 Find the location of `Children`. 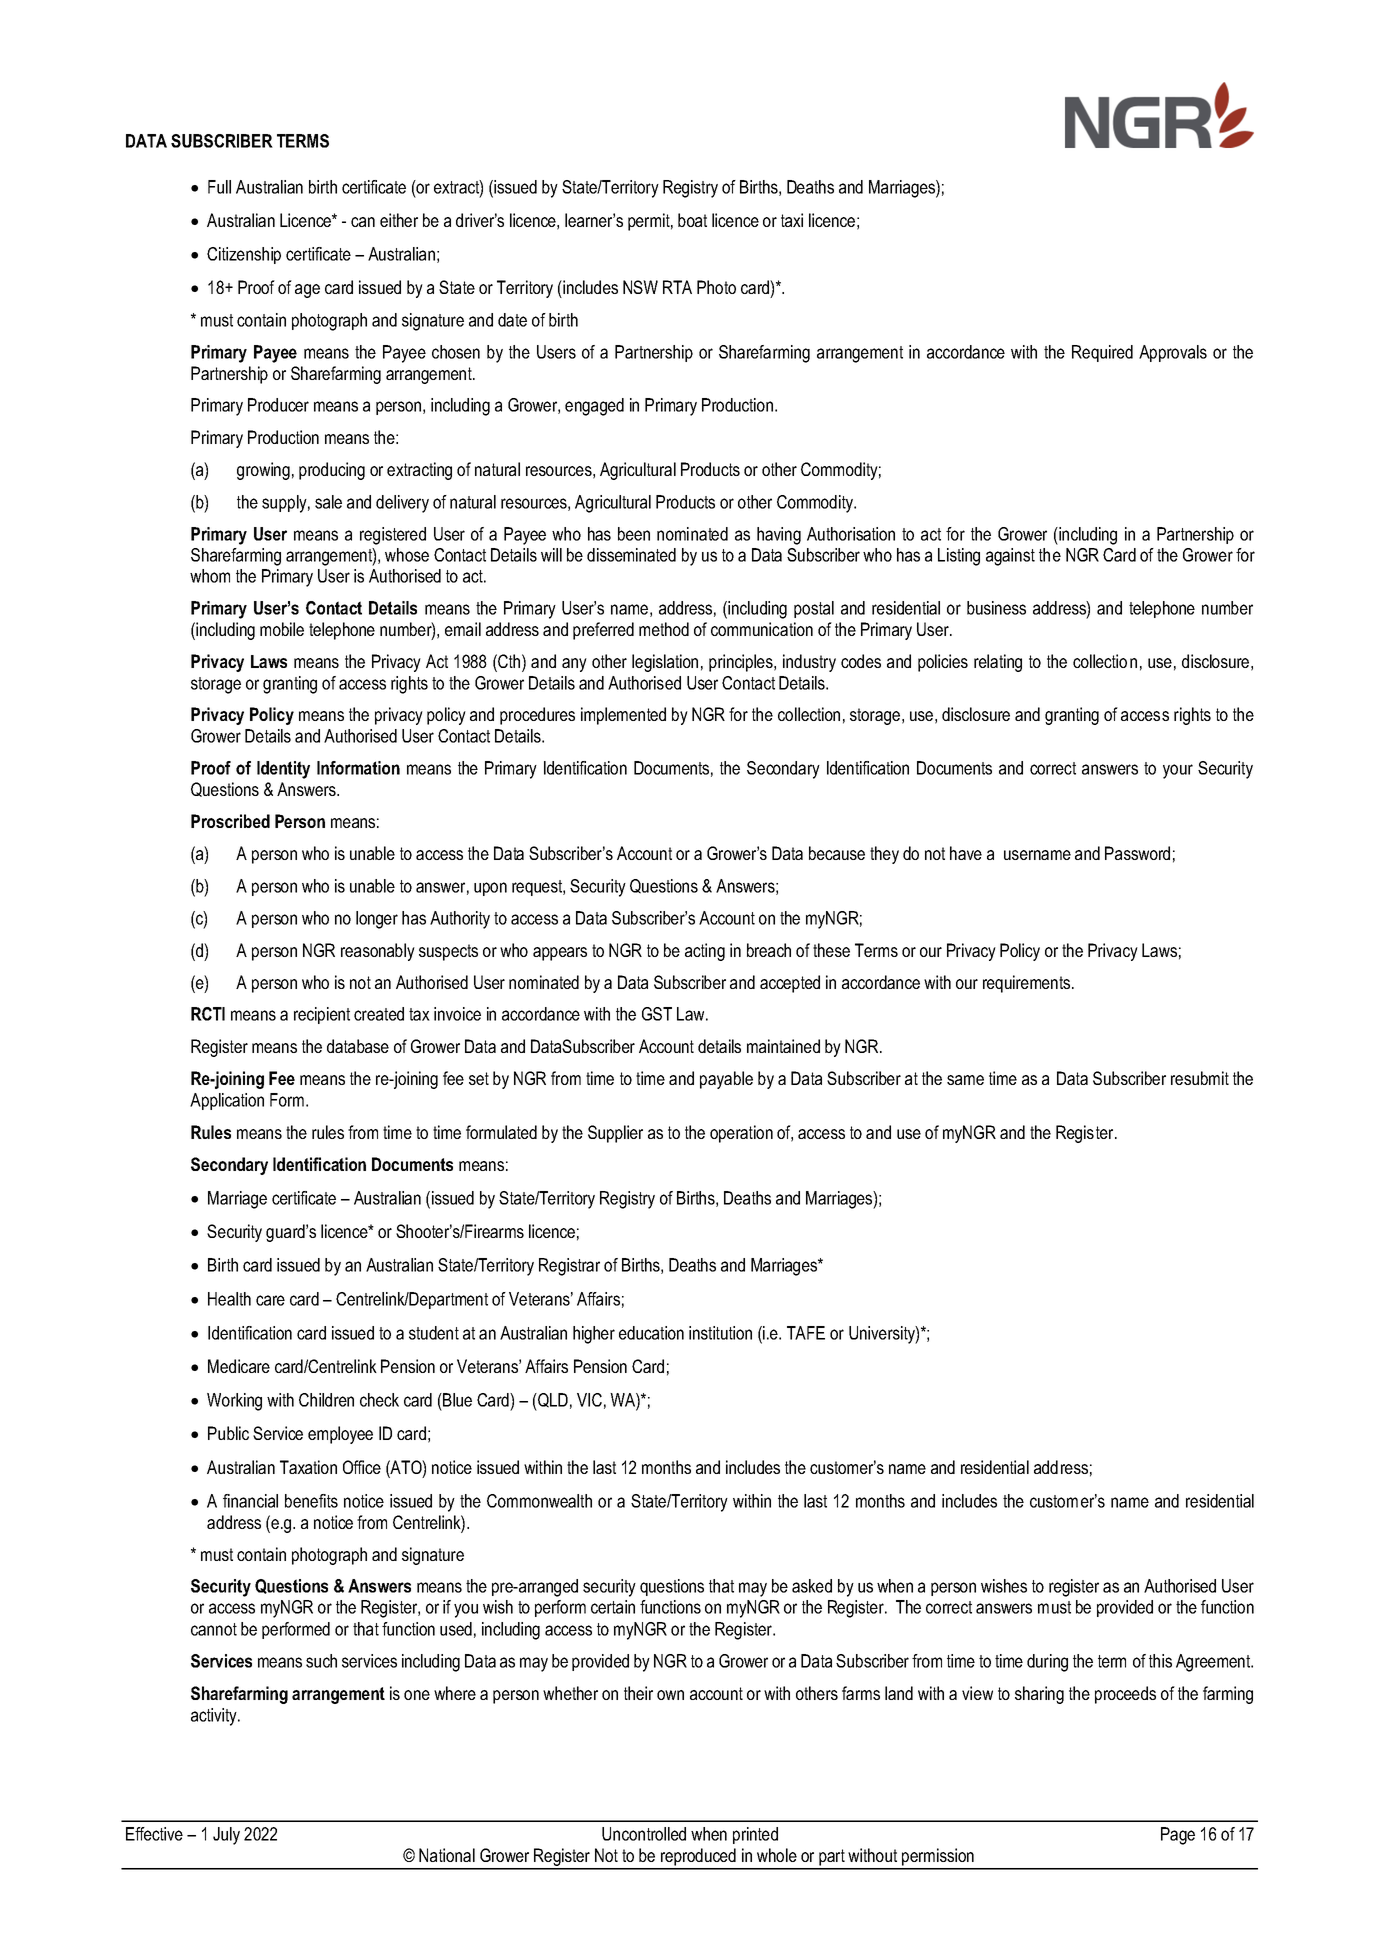

Children is located at coordinates (326, 1400).
